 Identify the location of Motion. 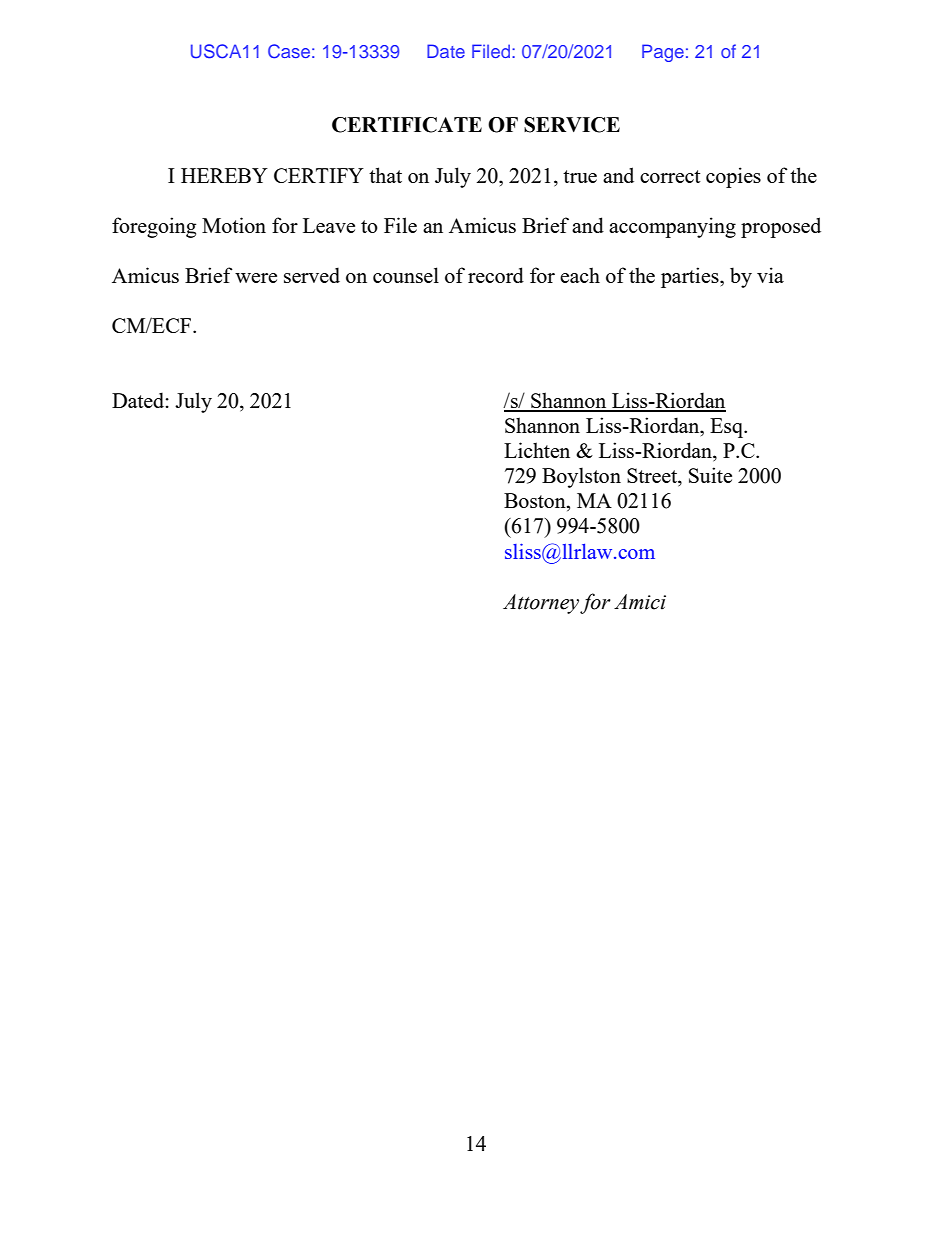
(234, 225).
